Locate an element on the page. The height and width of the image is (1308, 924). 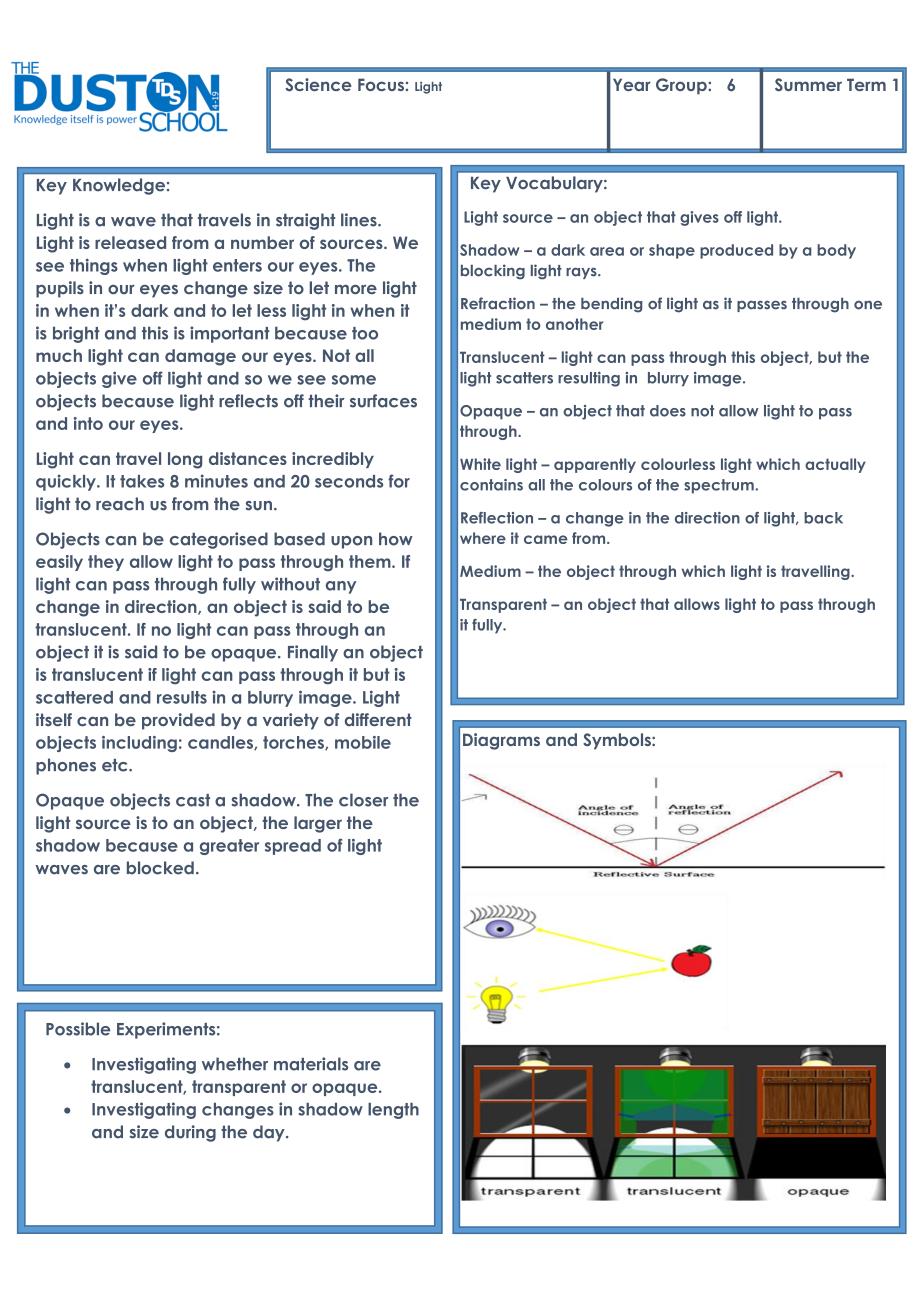
materials is located at coordinates (311, 1064).
